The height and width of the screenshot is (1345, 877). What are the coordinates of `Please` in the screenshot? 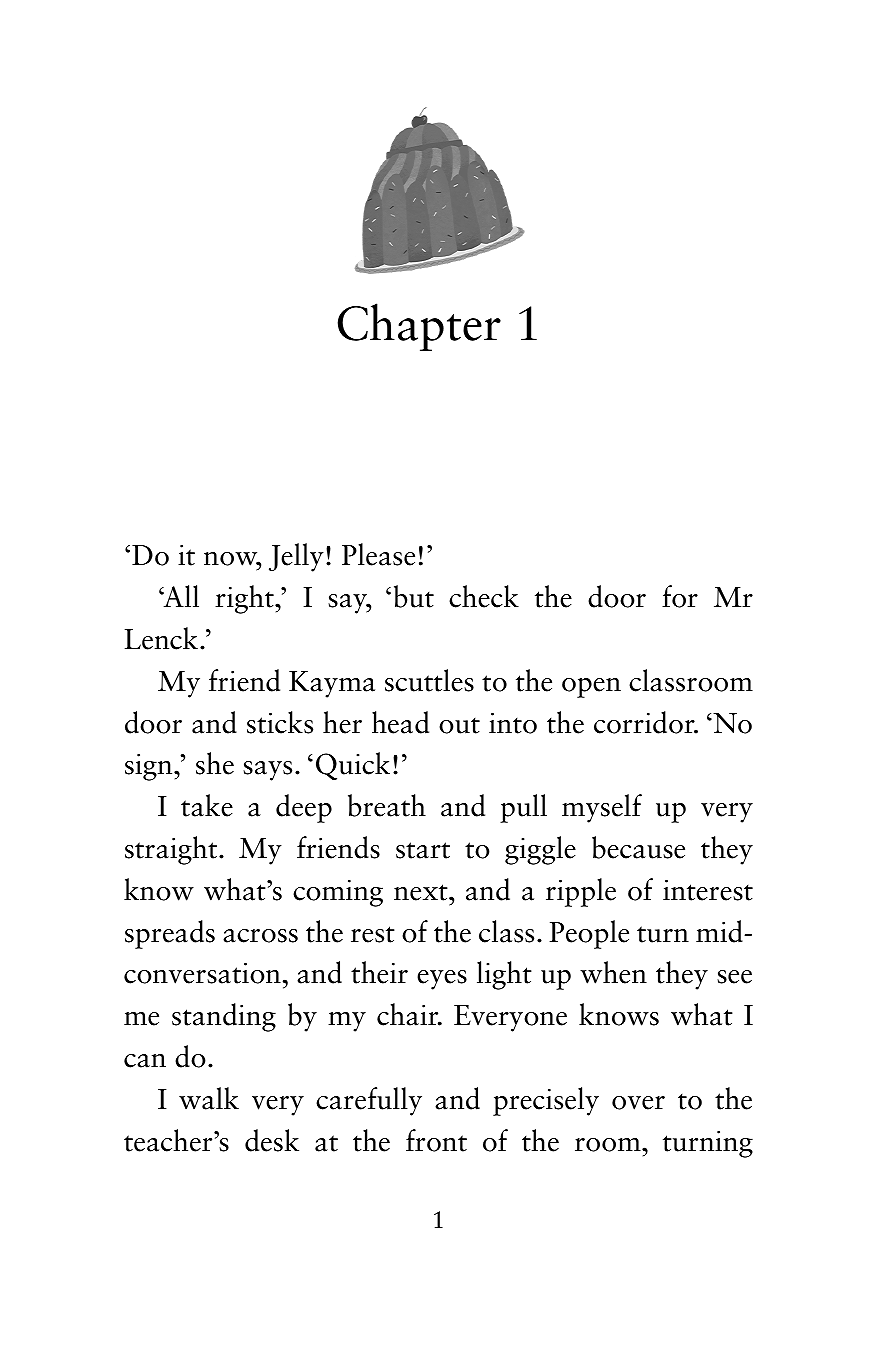 It's located at (378, 554).
